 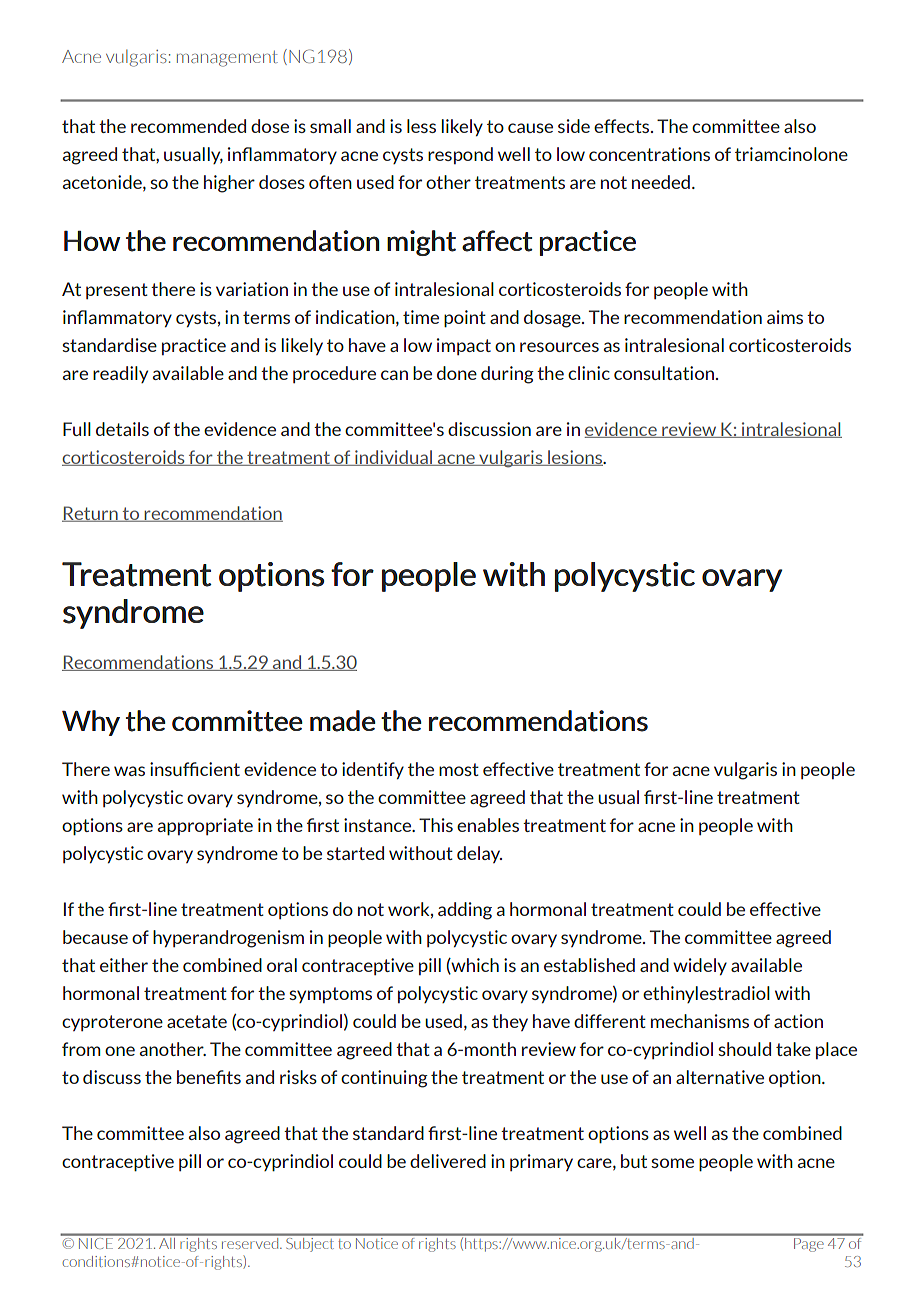 What do you see at coordinates (205, 827) in the page?
I see `appropriate` at bounding box center [205, 827].
